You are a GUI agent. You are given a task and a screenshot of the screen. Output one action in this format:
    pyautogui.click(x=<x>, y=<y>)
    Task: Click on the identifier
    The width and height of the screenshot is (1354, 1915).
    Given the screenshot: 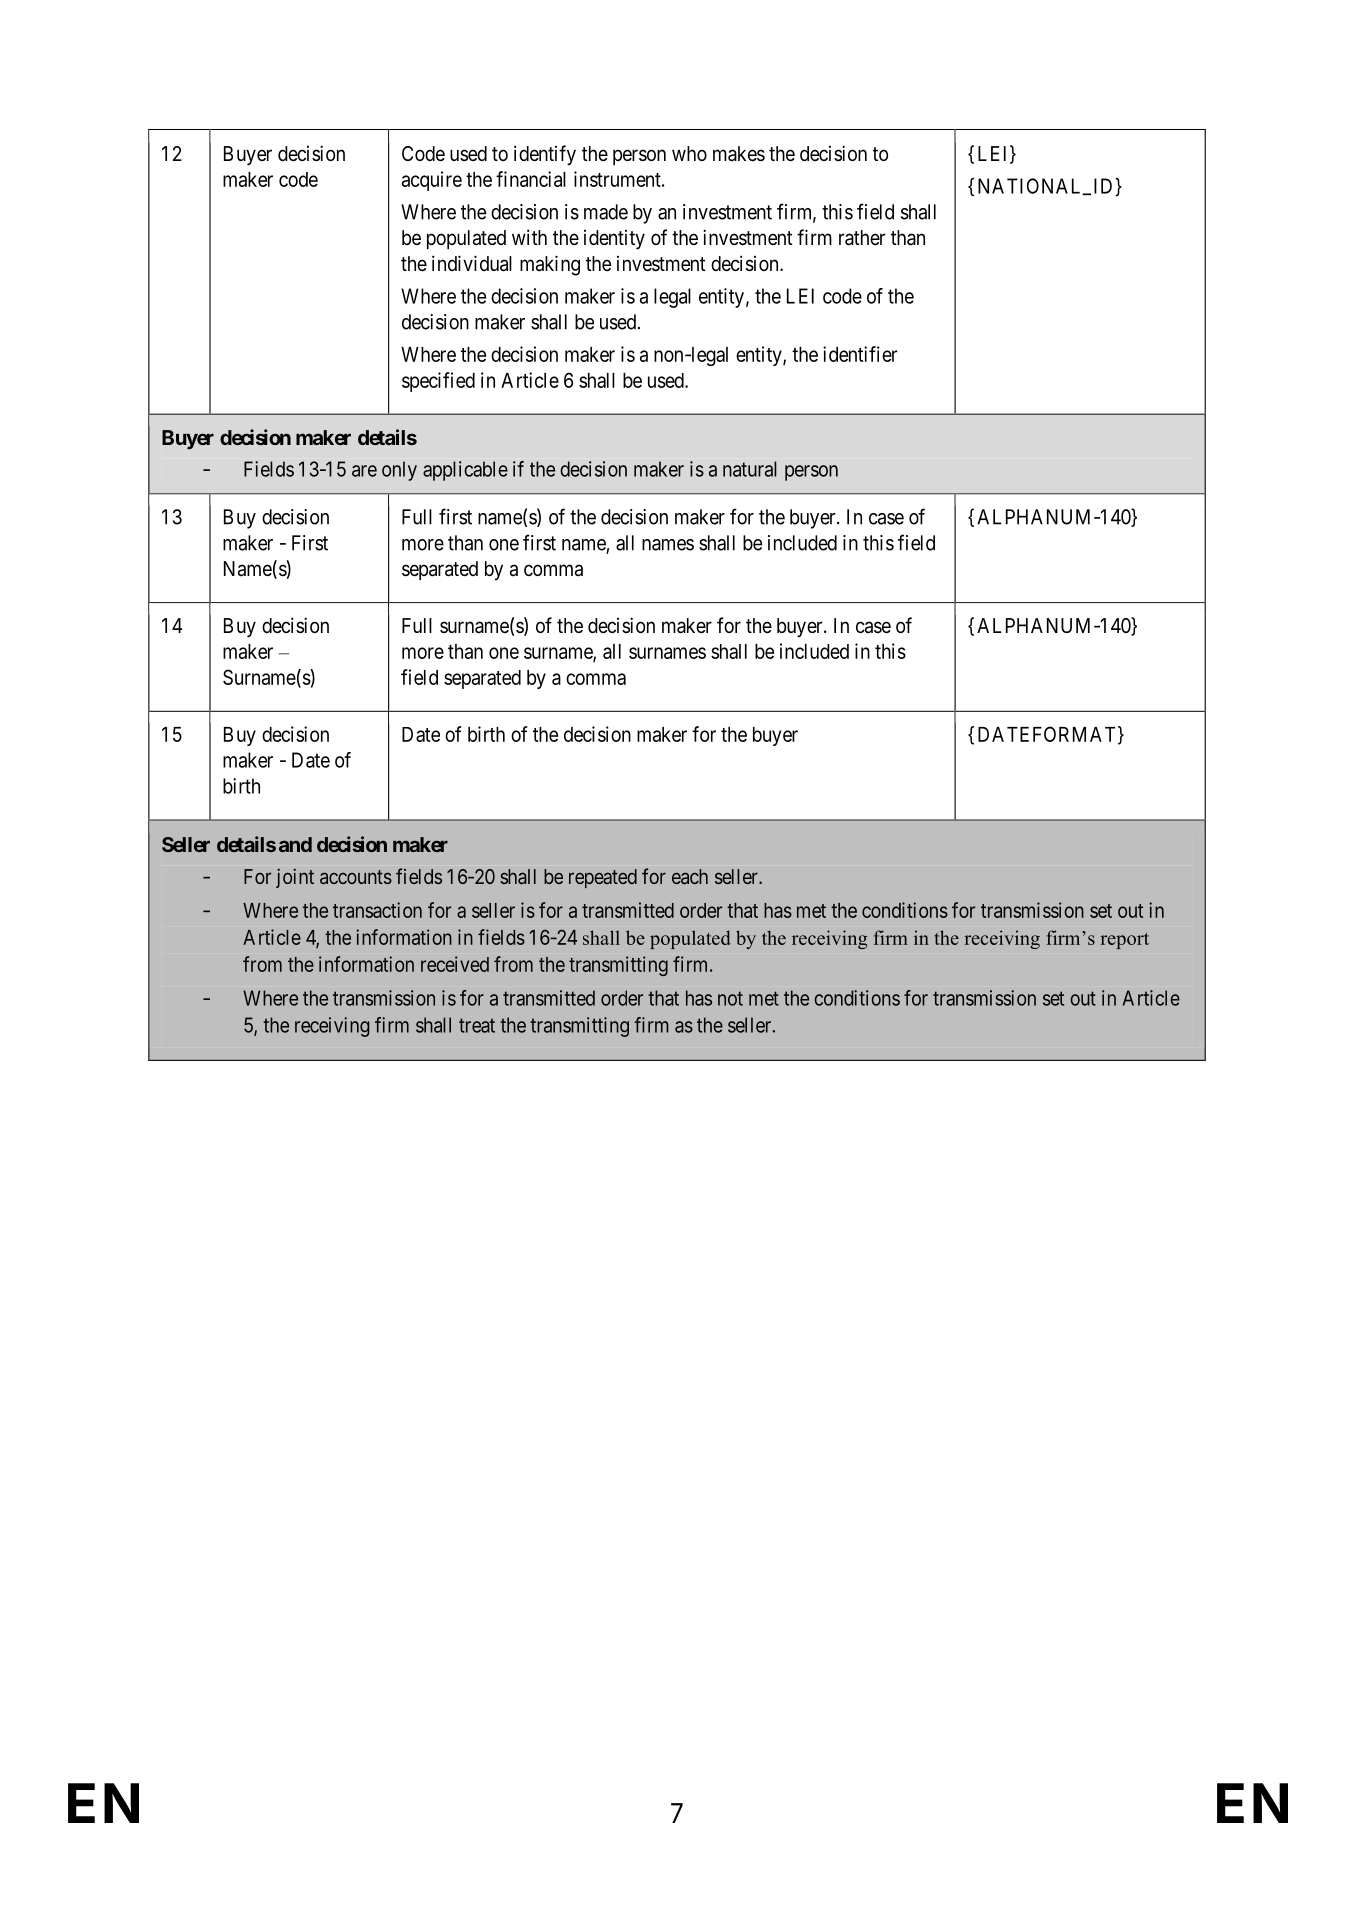 What is the action you would take?
    pyautogui.click(x=860, y=354)
